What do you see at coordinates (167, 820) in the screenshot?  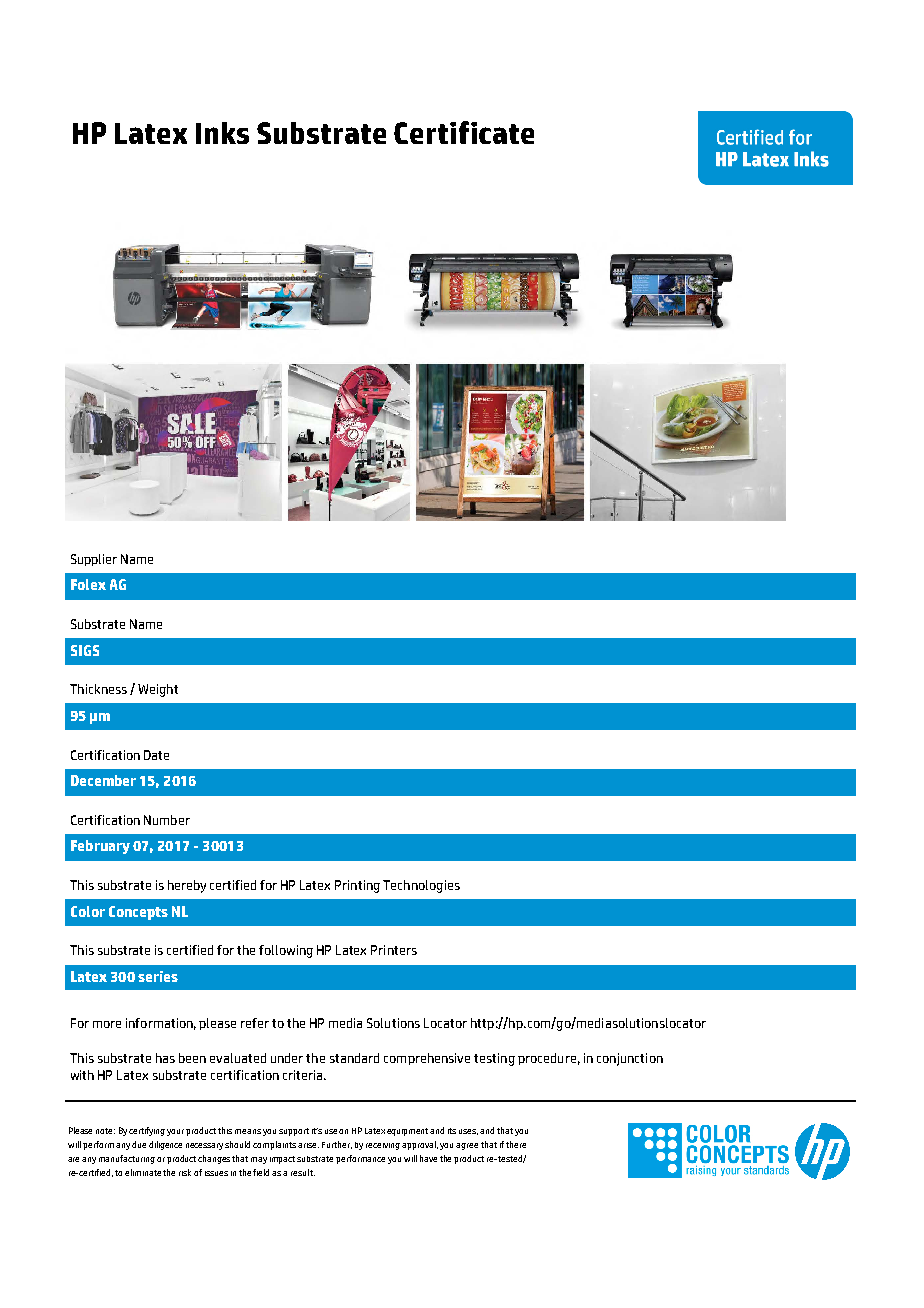 I see `Number` at bounding box center [167, 820].
